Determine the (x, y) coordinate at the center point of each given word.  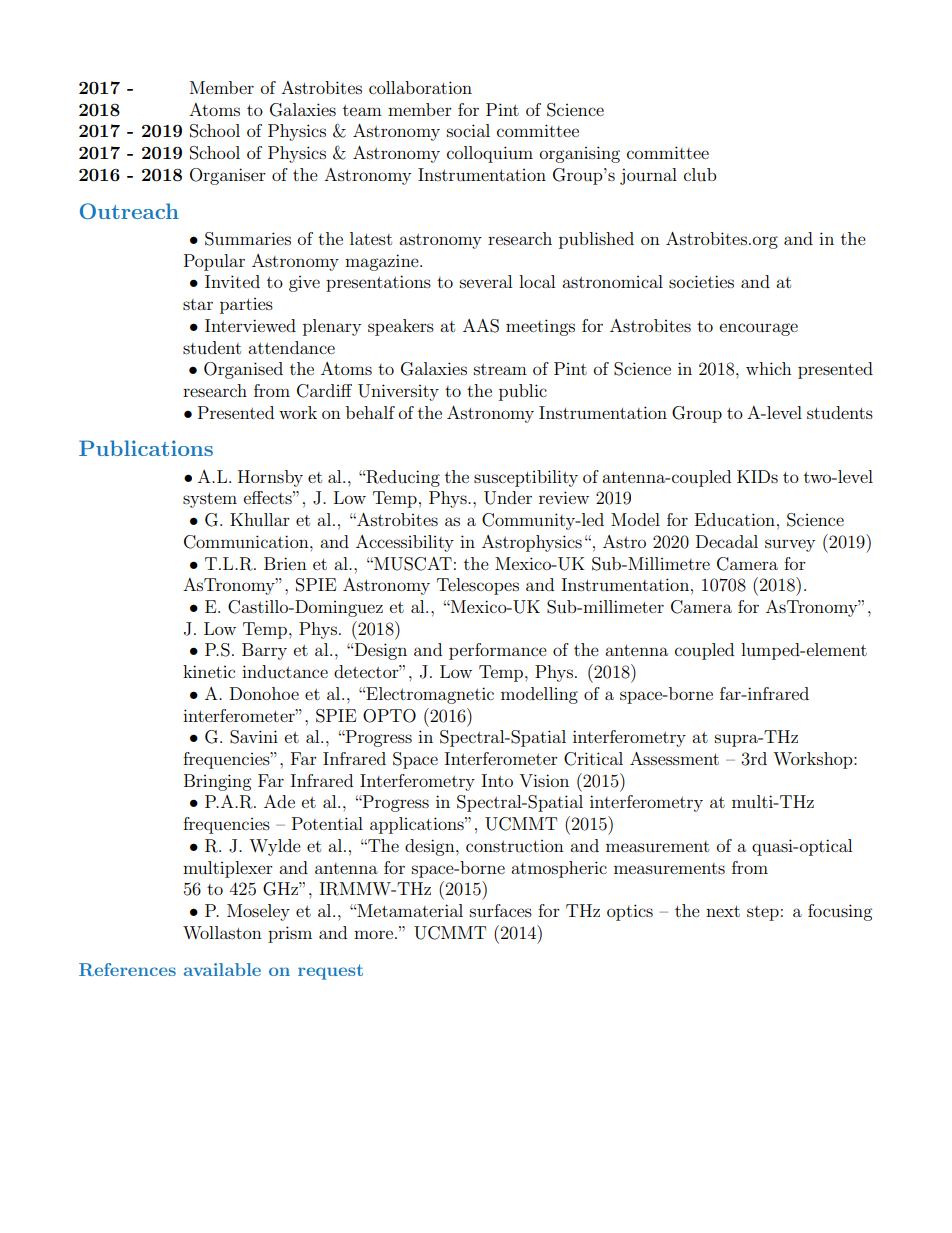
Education (735, 519)
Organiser (228, 176)
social (468, 130)
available (222, 969)
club (700, 174)
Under (508, 498)
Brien (285, 563)
